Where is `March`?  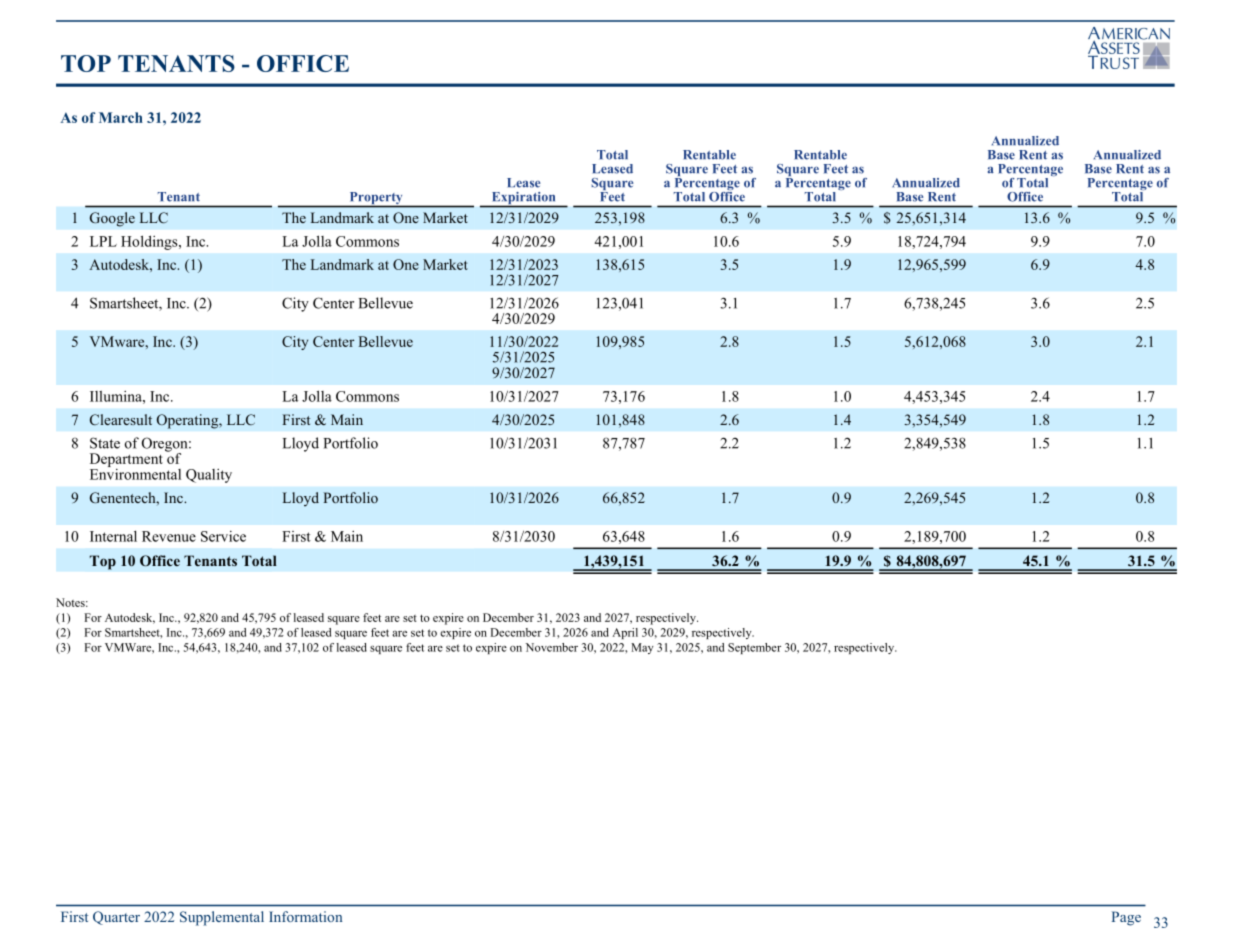 March is located at coordinates (121, 117).
